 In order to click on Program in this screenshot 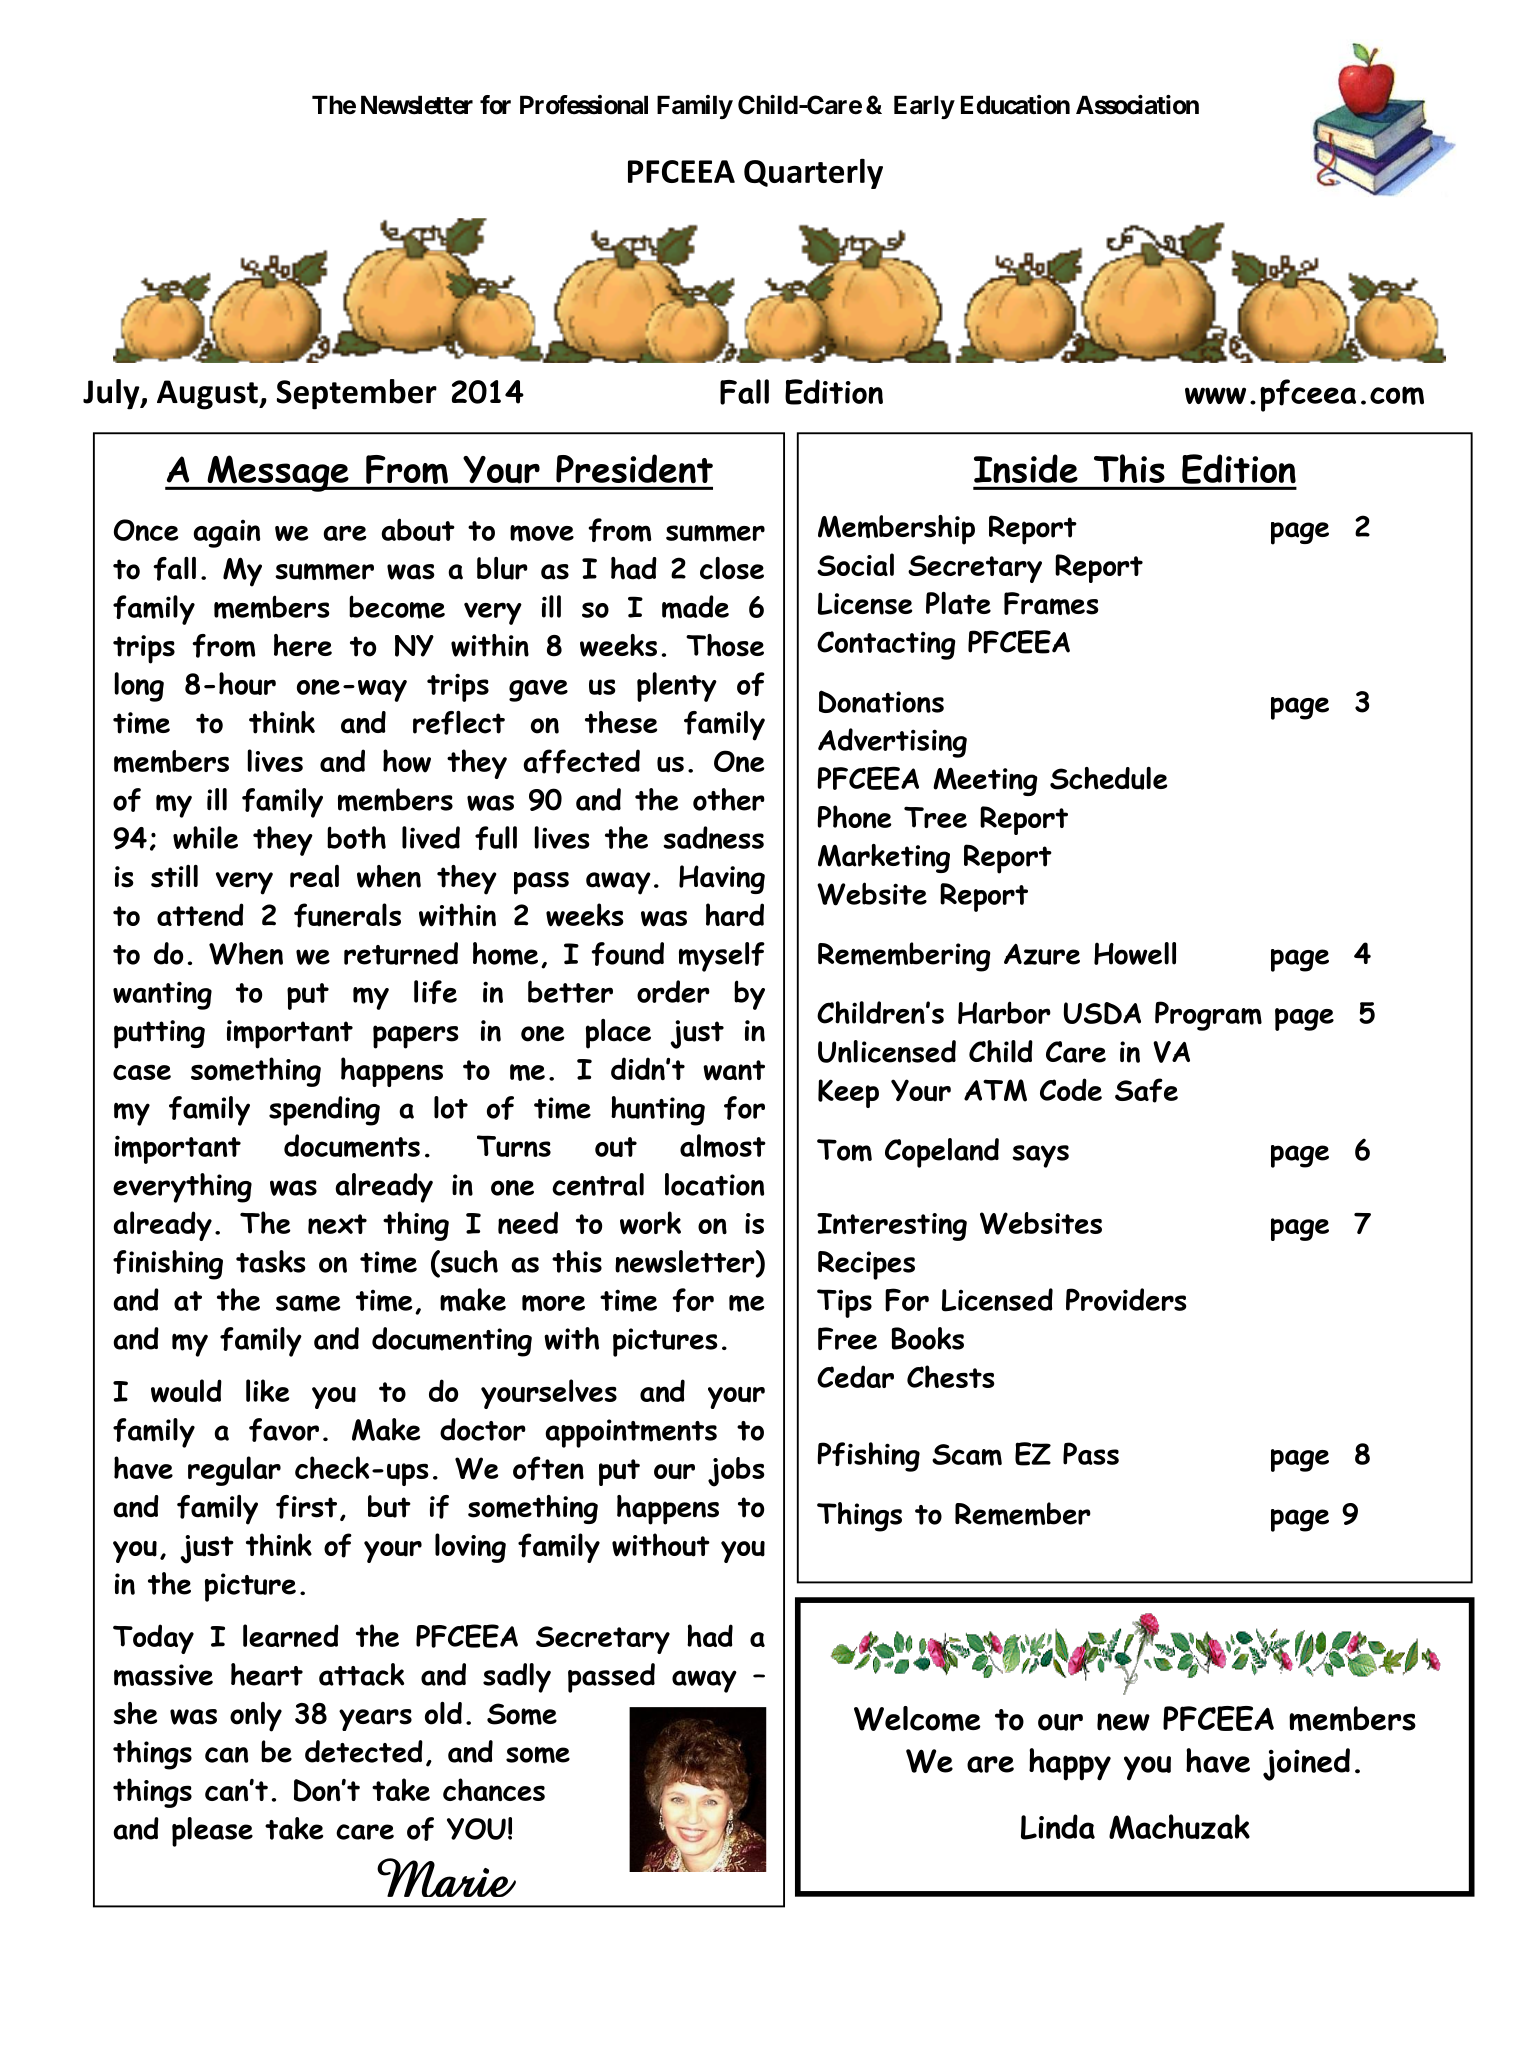, I will do `click(1208, 1016)`.
